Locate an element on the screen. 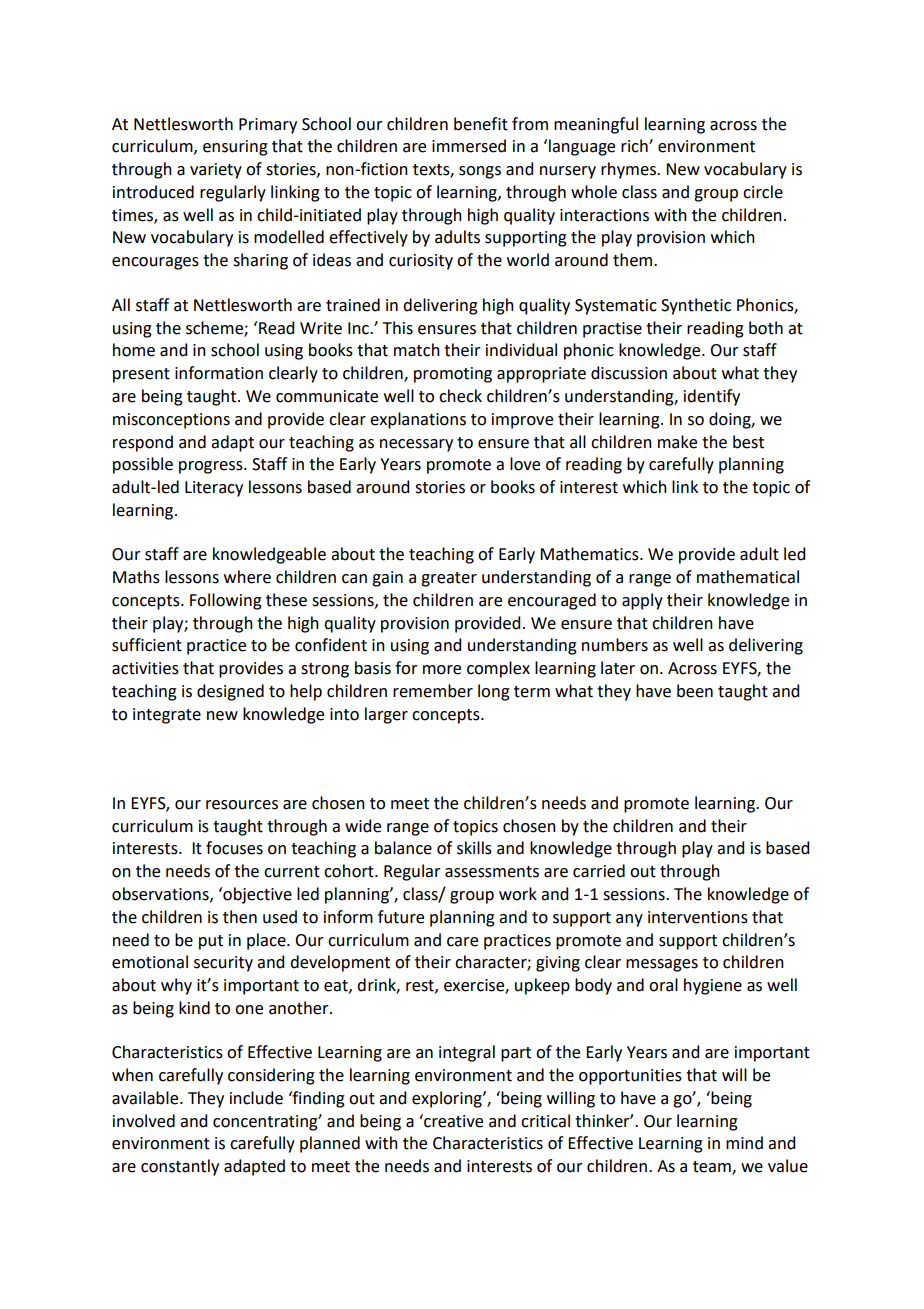 Image resolution: width=924 pixels, height=1309 pixels. immersed is located at coordinates (469, 146).
